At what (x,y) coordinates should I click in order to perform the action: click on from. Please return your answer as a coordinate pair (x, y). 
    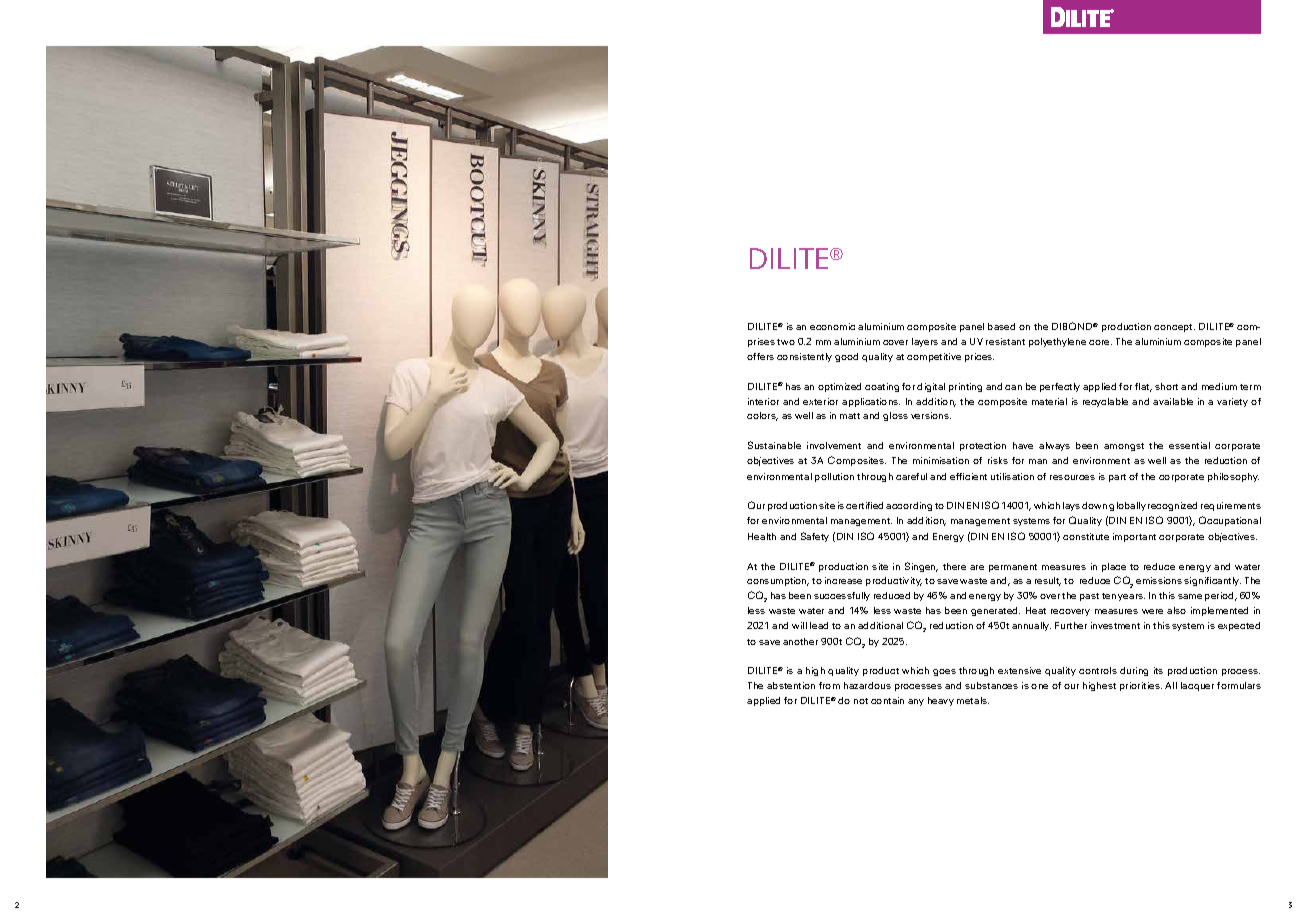
    Looking at the image, I should click on (829, 685).
